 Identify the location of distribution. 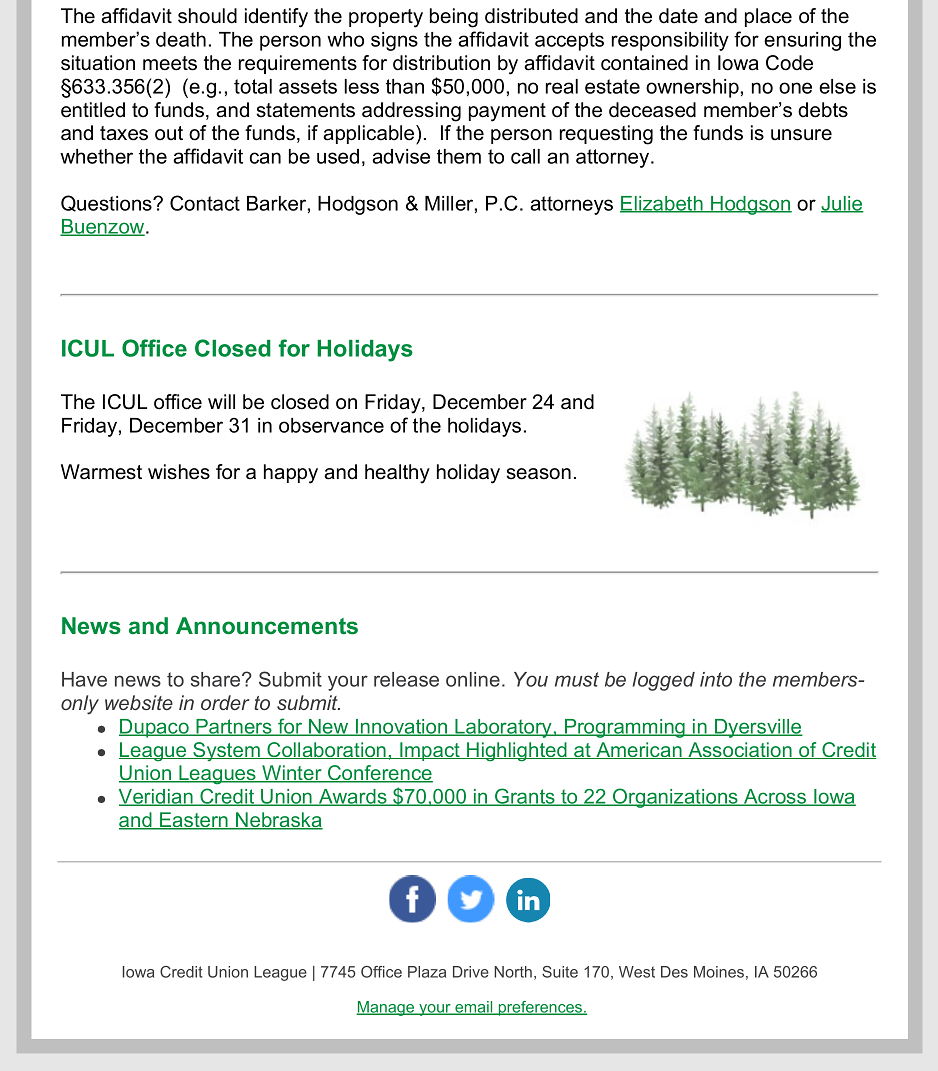
(441, 63).
